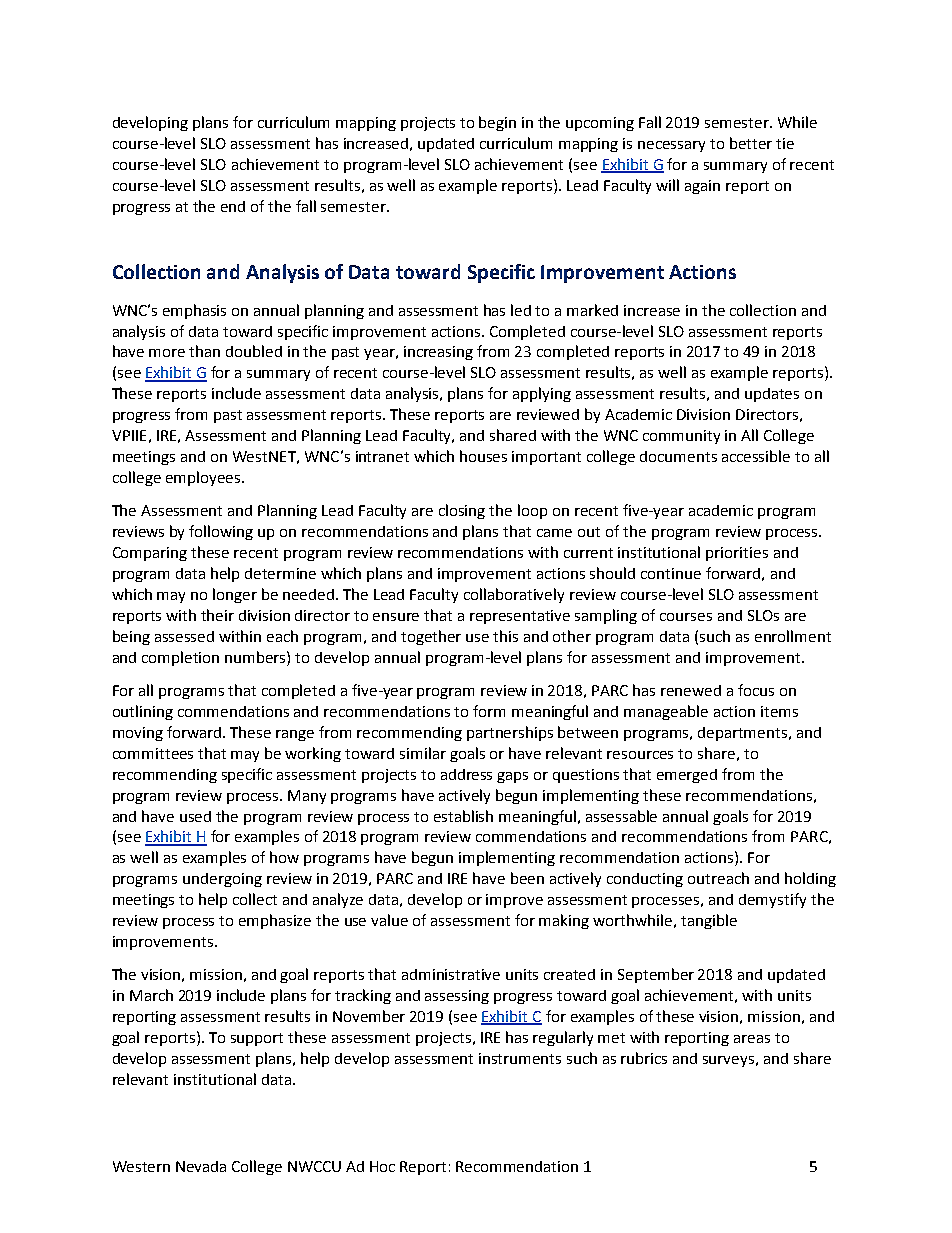 The width and height of the screenshot is (952, 1233). I want to click on this, so click(505, 636).
